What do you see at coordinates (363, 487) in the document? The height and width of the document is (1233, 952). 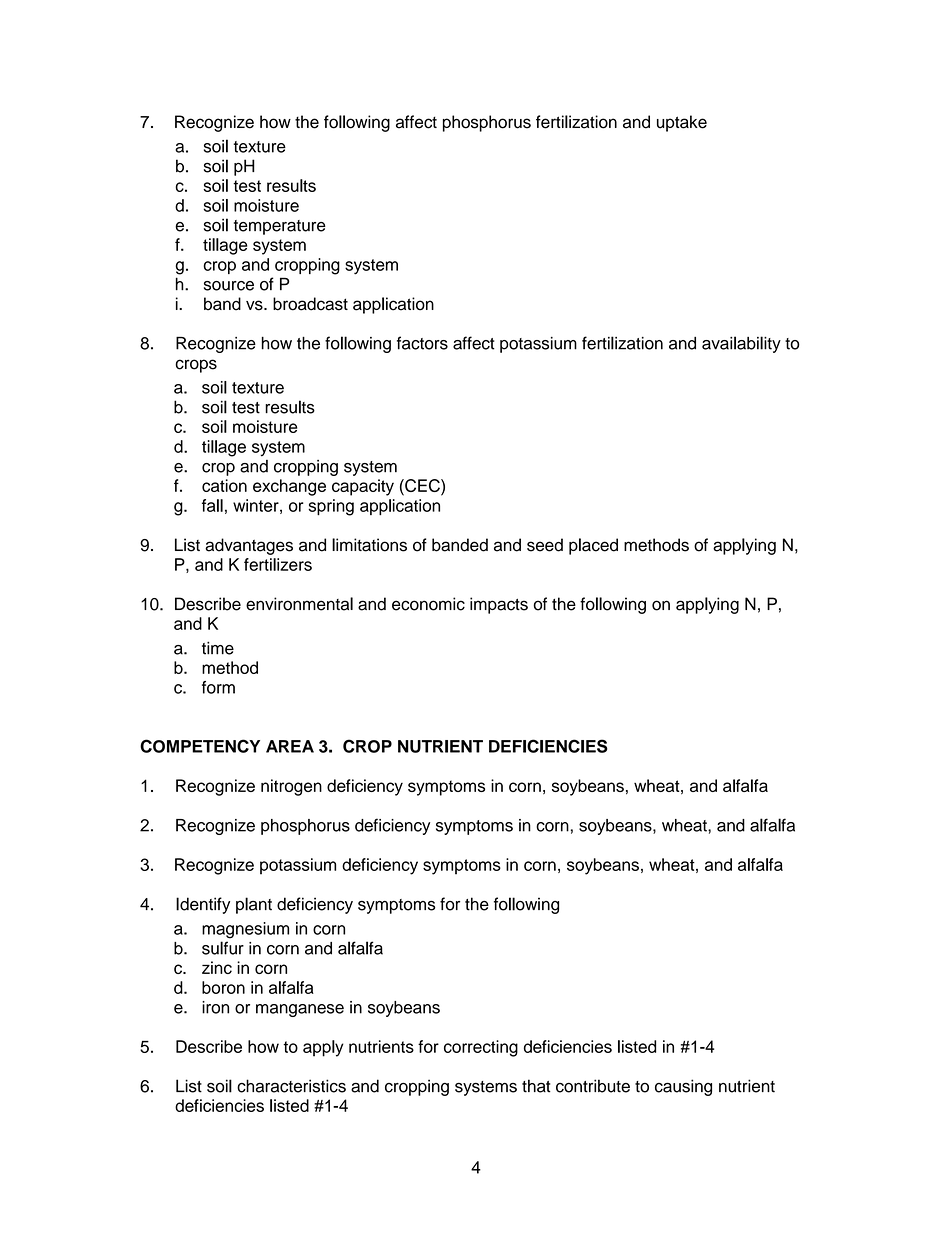 I see `capacity` at bounding box center [363, 487].
